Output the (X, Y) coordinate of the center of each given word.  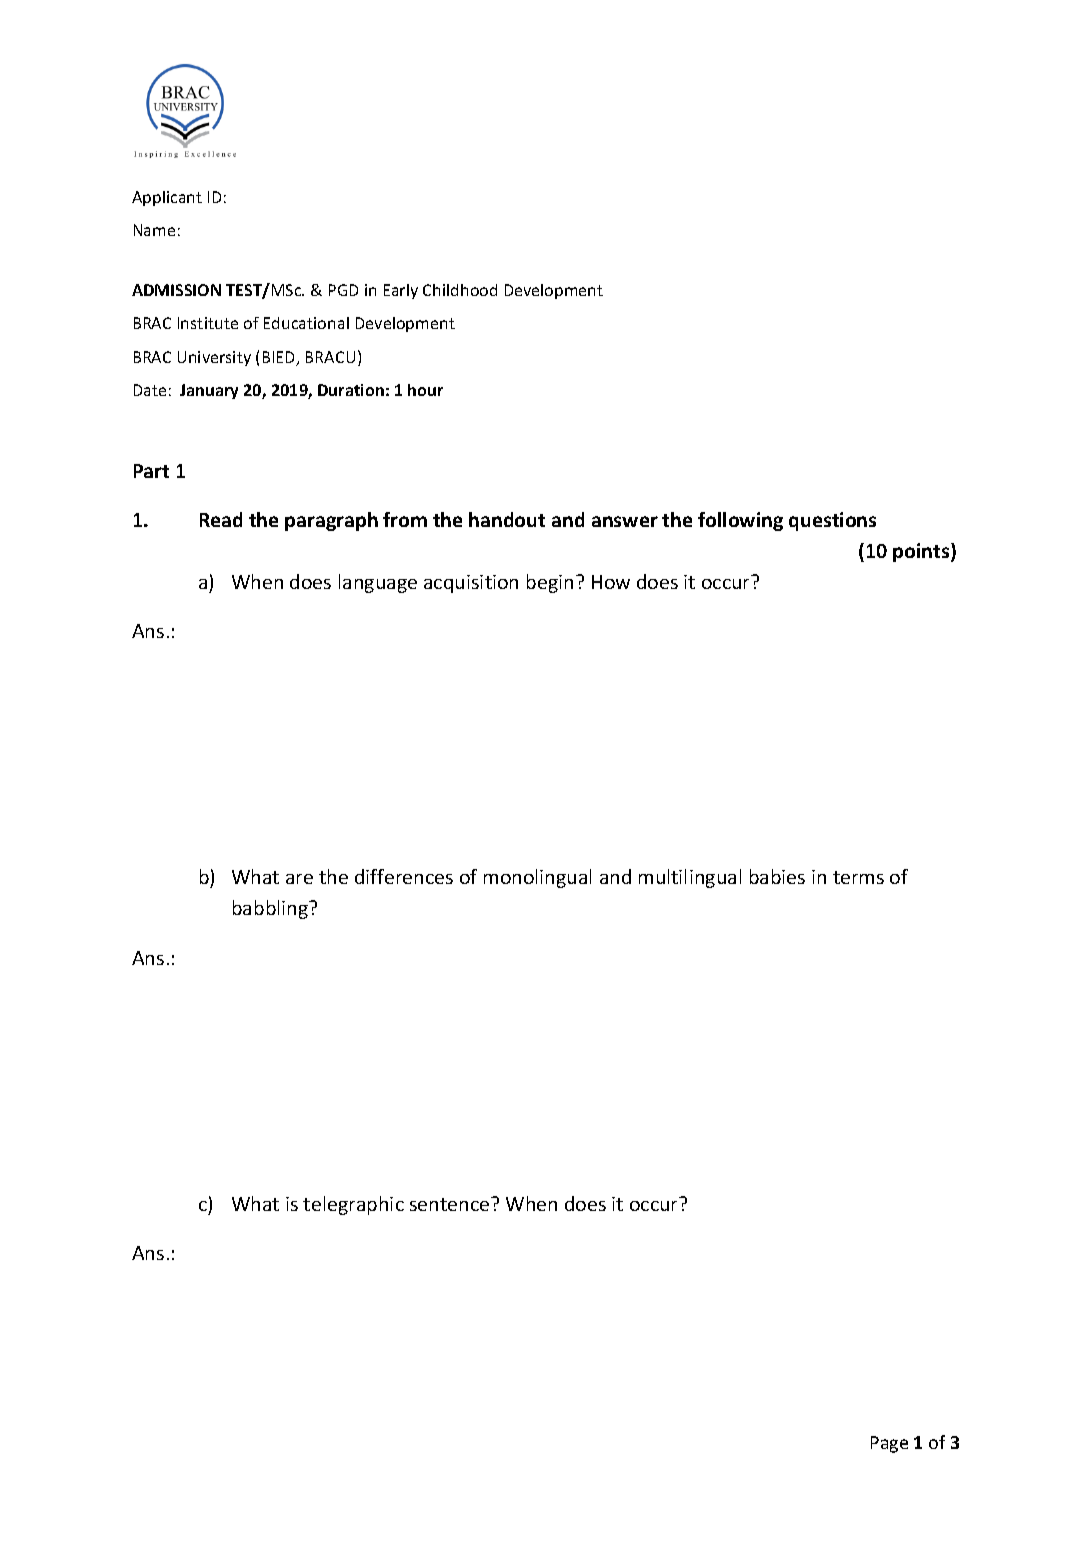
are (299, 879)
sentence (451, 1204)
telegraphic (353, 1205)
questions (832, 521)
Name (154, 230)
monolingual (537, 878)
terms (858, 877)
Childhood (460, 290)
